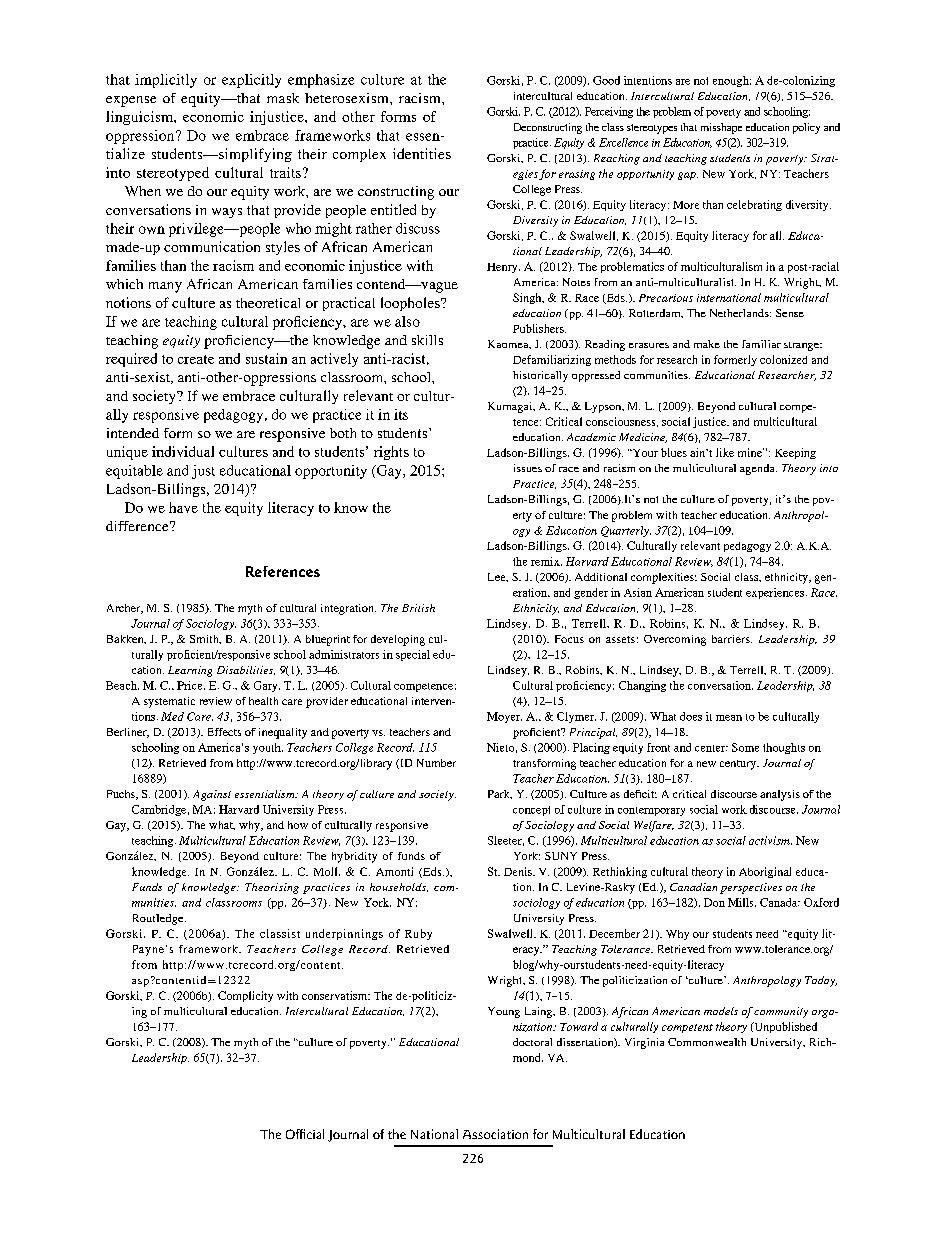 This screenshot has width=952, height=1233. Describe the element at coordinates (504, 1012) in the screenshot. I see `Young` at that location.
